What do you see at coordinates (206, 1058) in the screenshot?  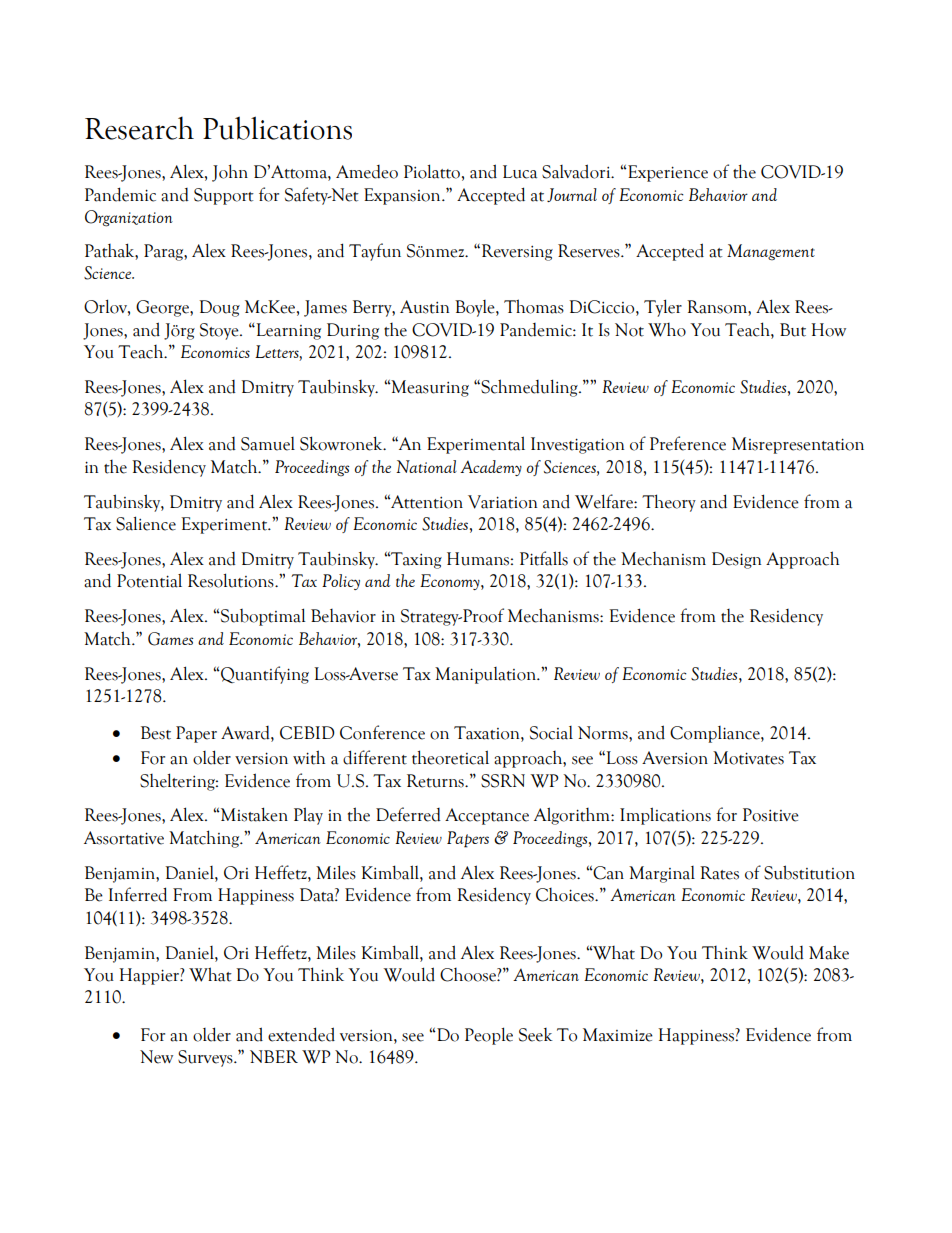 I see `Surveys` at bounding box center [206, 1058].
